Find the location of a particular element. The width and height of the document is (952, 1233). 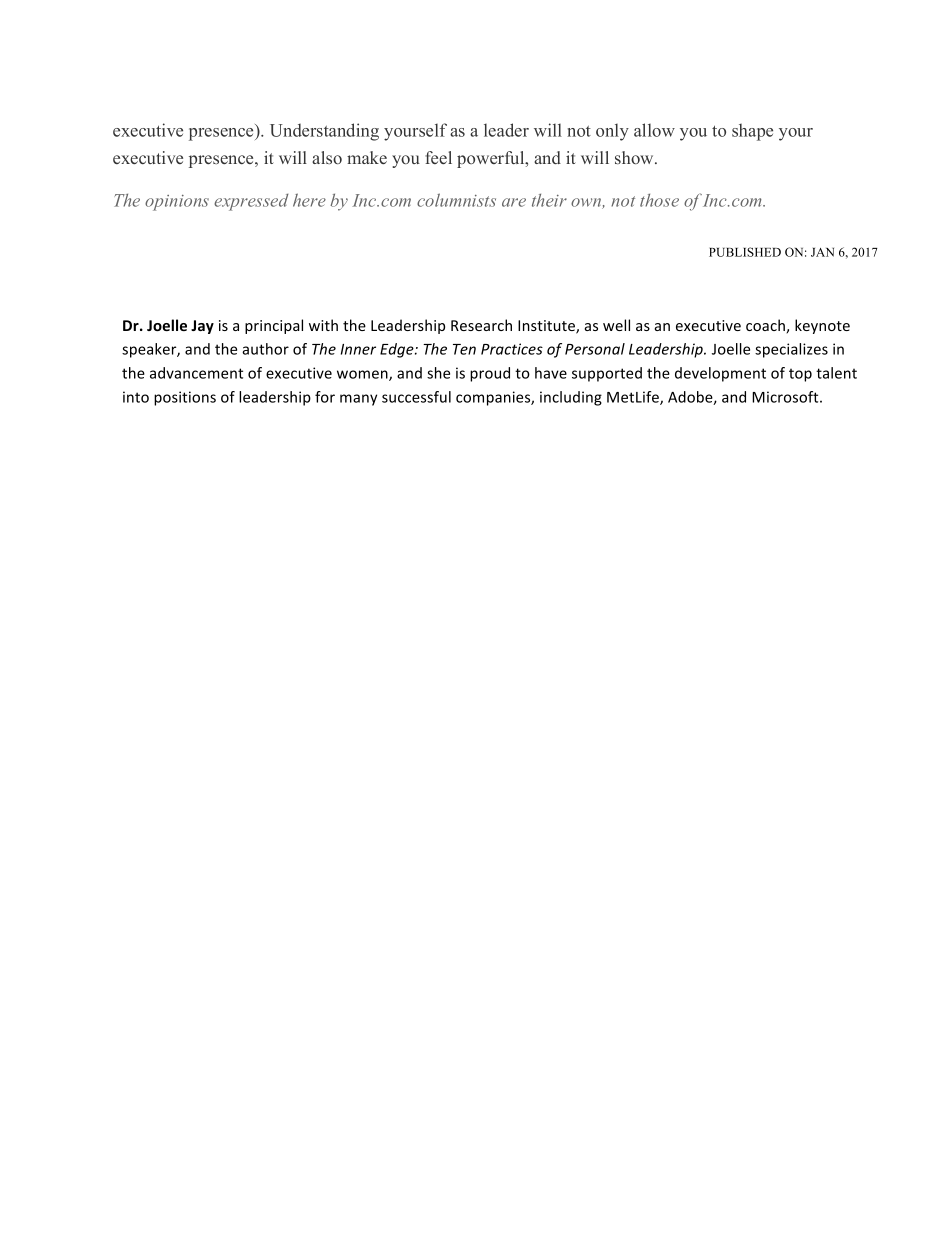

positions is located at coordinates (185, 398).
